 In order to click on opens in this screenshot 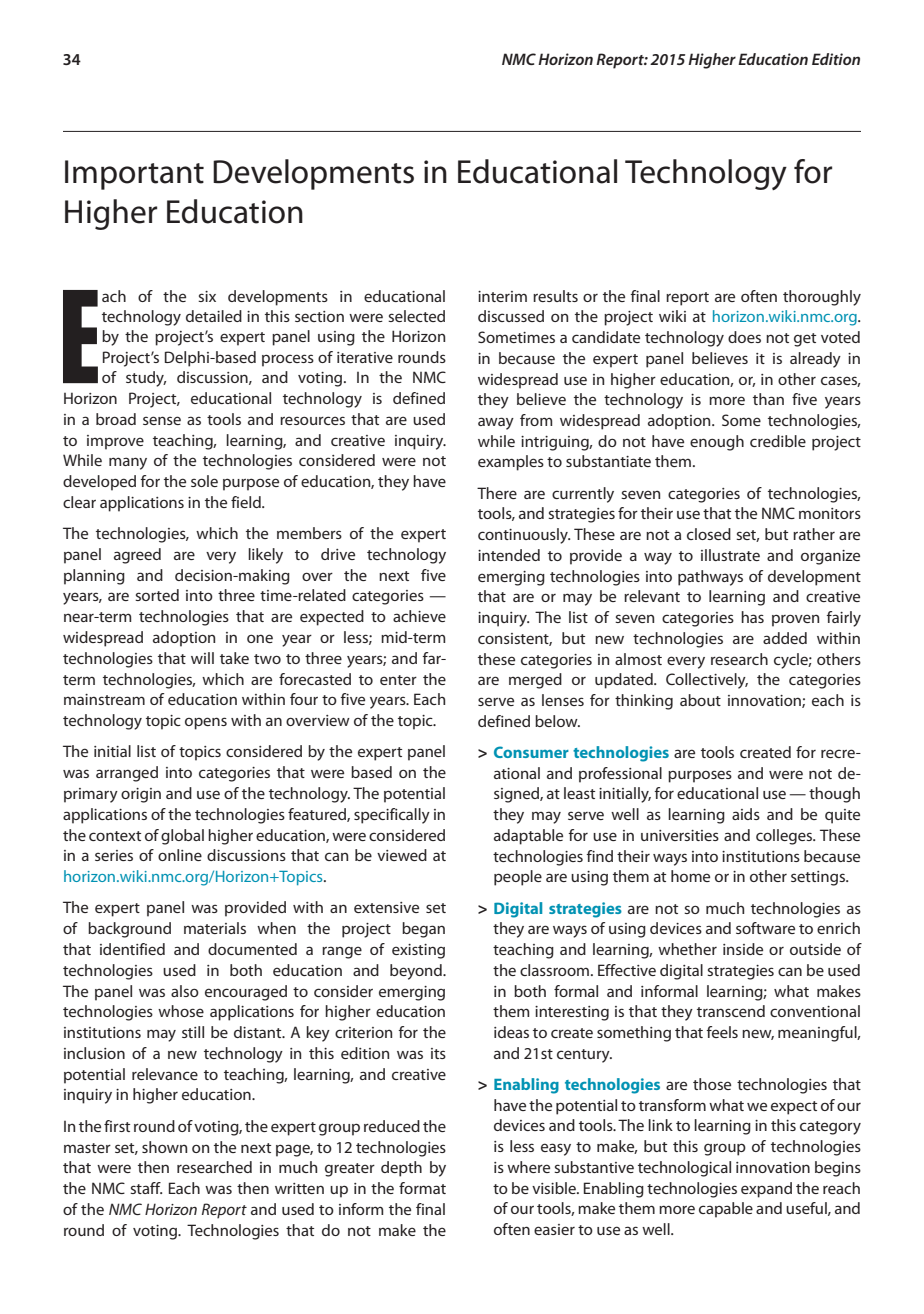, I will do `click(206, 723)`.
